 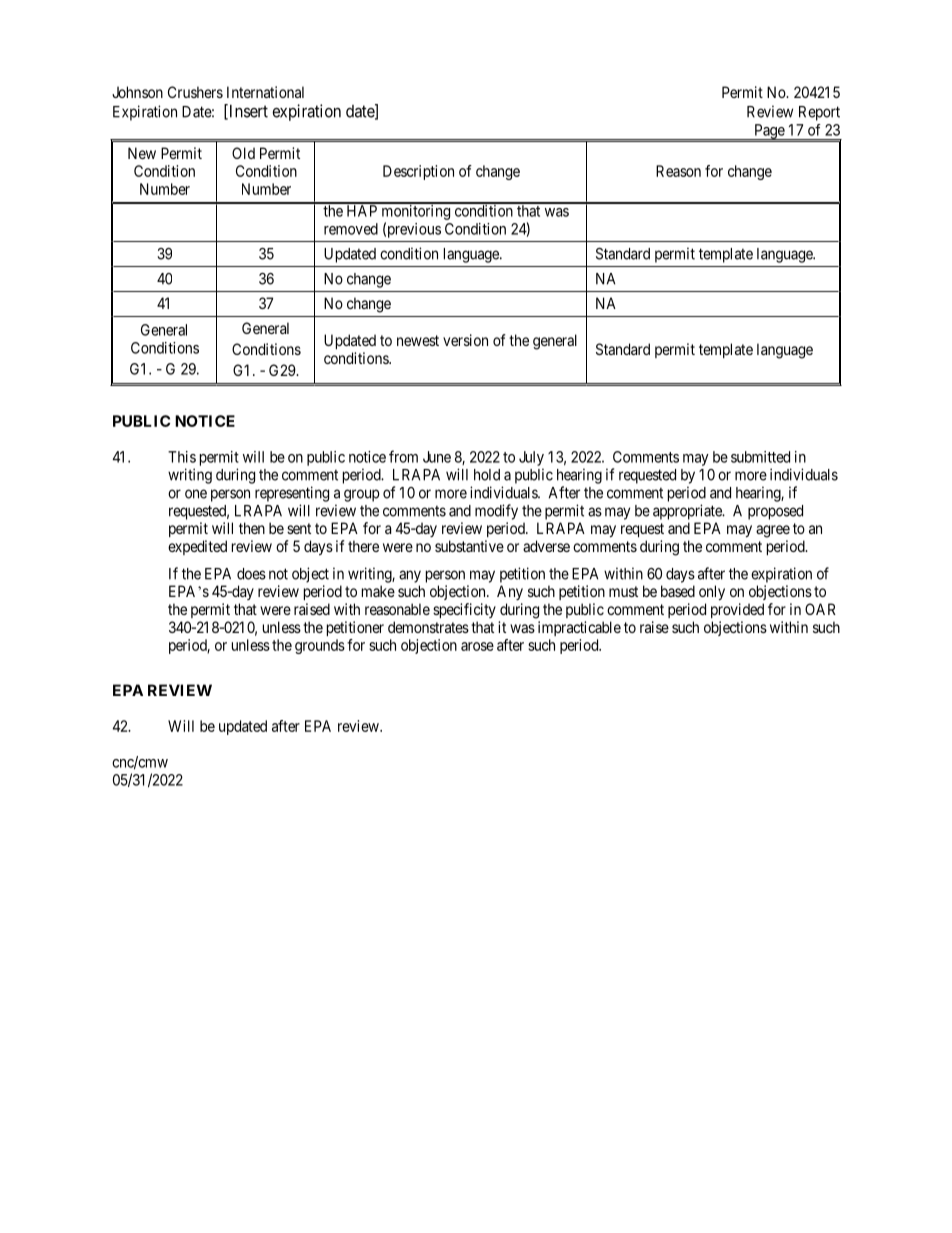 What do you see at coordinates (760, 457) in the screenshot?
I see `submitted` at bounding box center [760, 457].
